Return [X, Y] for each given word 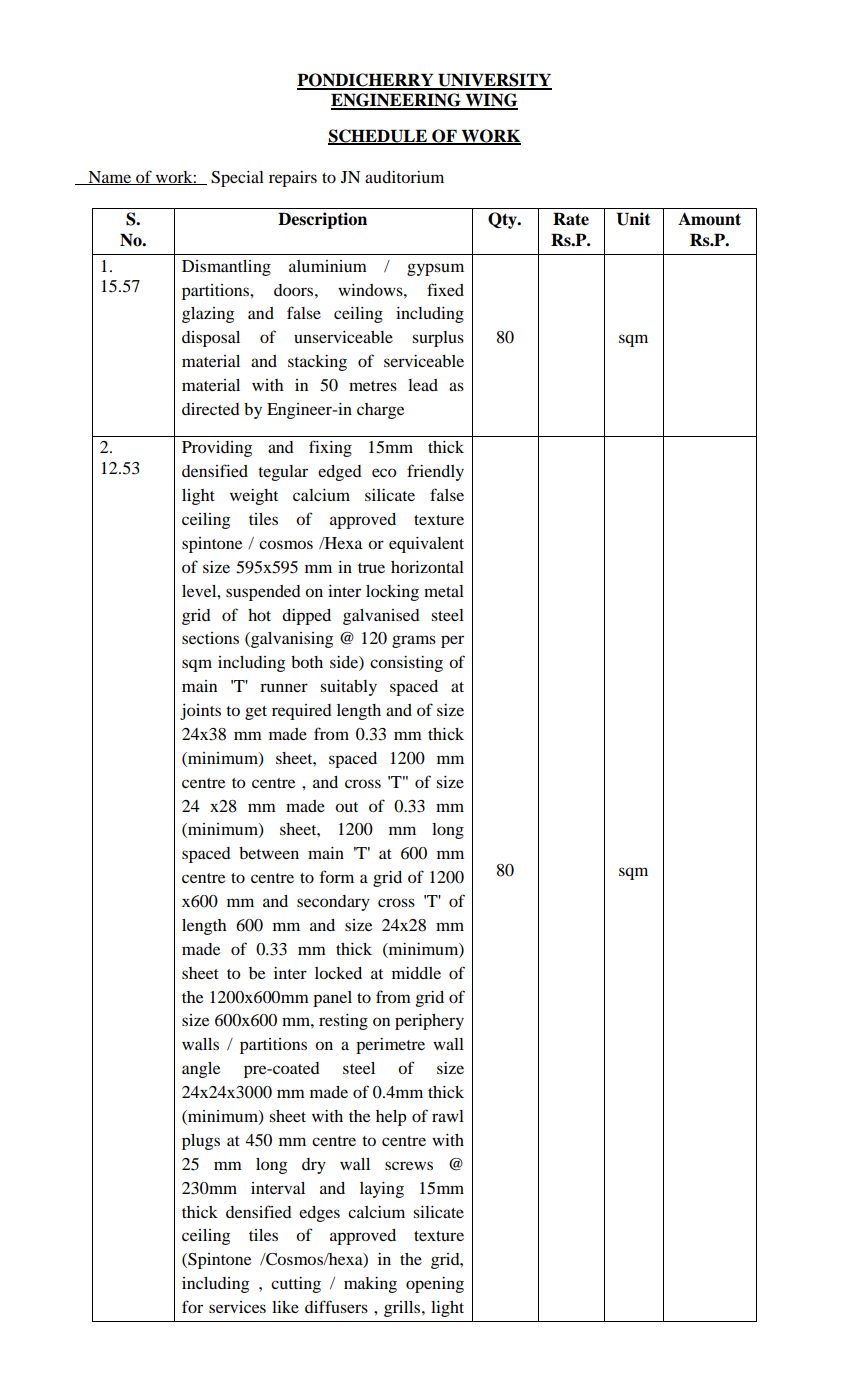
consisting [406, 664]
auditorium [404, 177]
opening [435, 1285]
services [237, 1307]
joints [200, 712]
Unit [633, 219]
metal [444, 591]
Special [237, 179]
